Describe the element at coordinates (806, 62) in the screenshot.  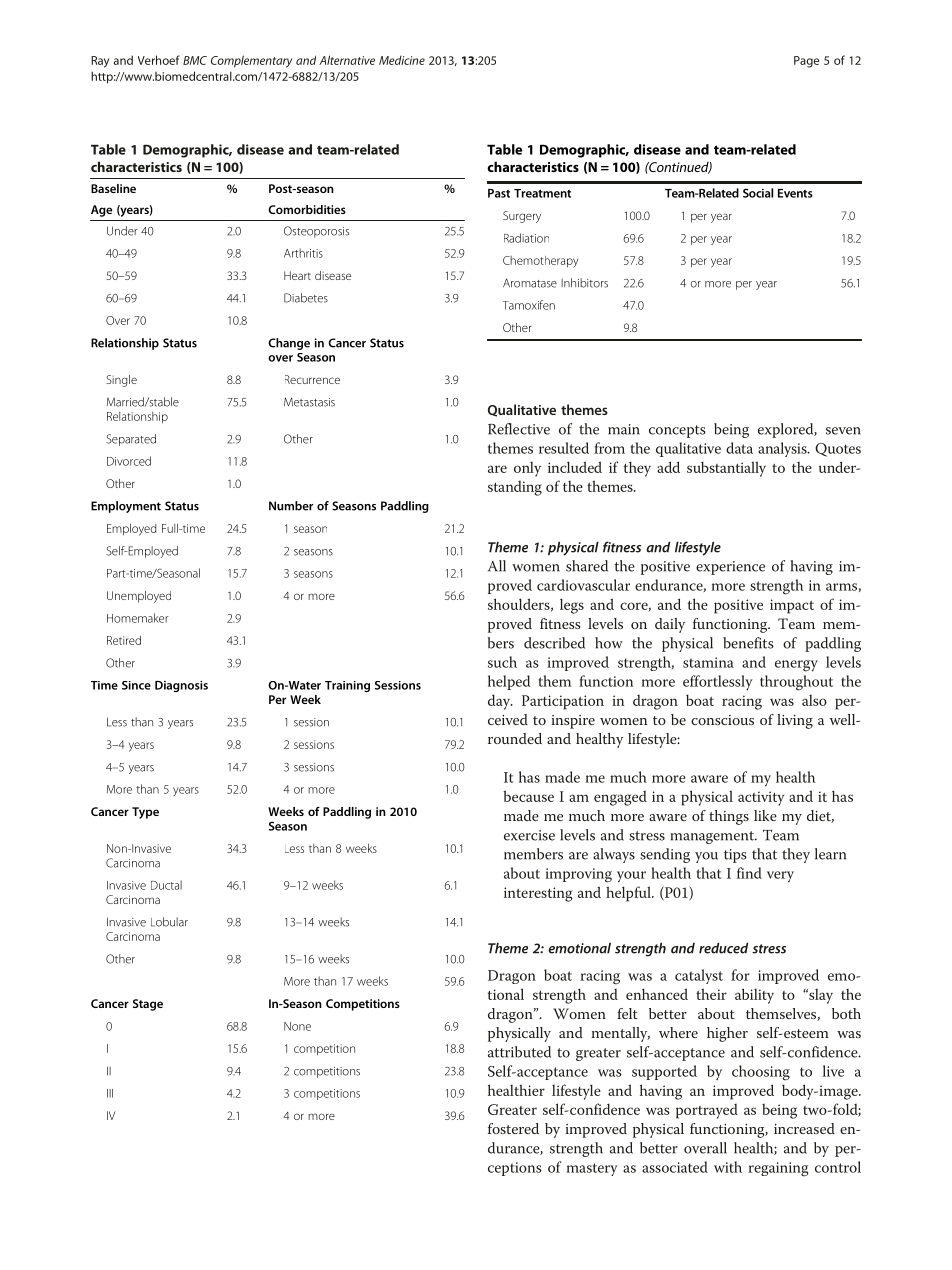
I see `Page` at that location.
